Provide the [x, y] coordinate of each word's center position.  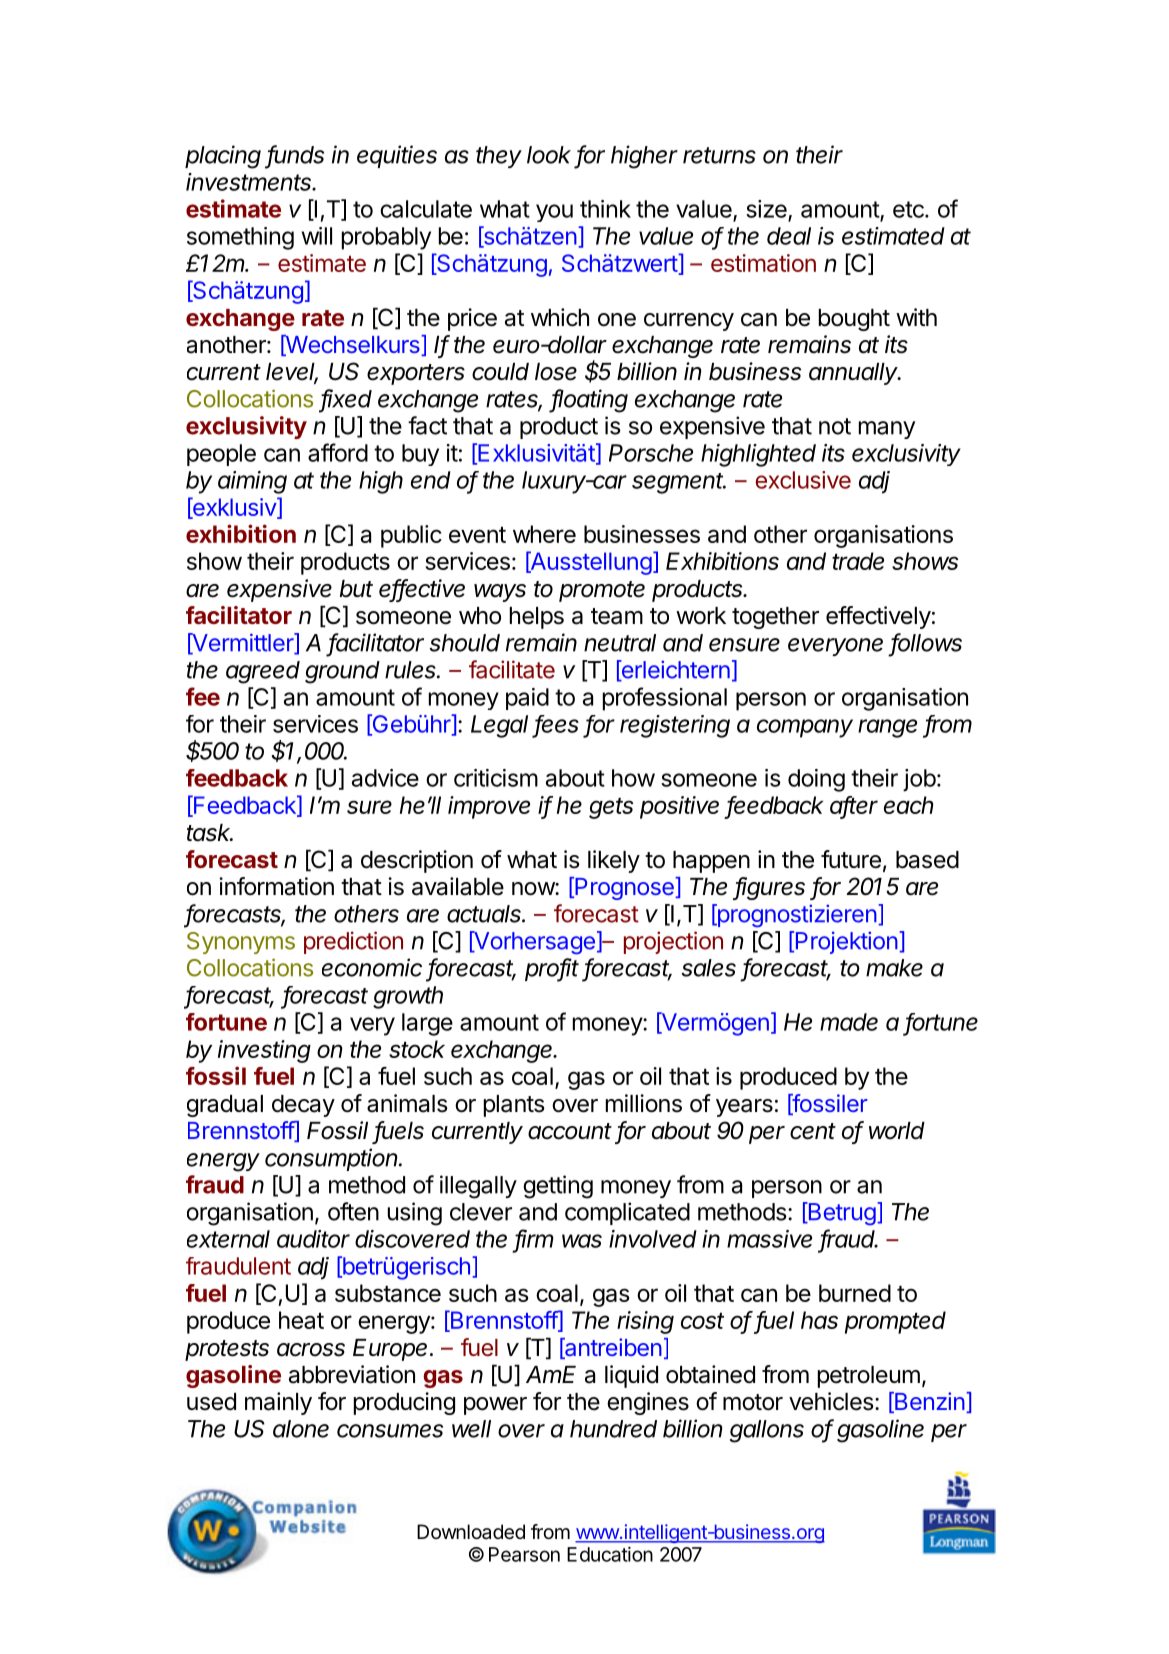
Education [610, 1554]
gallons [767, 1431]
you [554, 213]
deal [789, 236]
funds [296, 155]
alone [301, 1429]
